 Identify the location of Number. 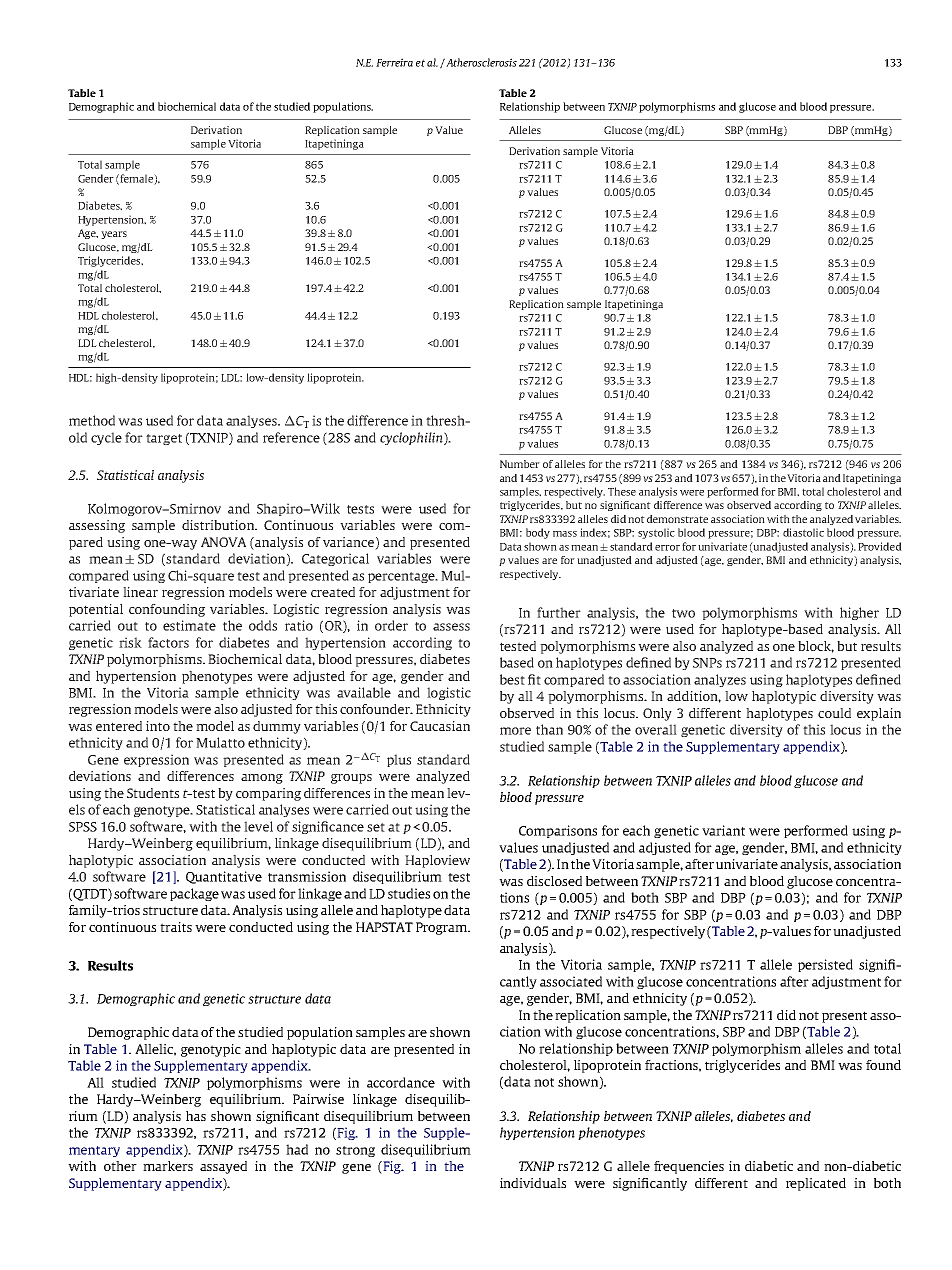
(520, 464).
